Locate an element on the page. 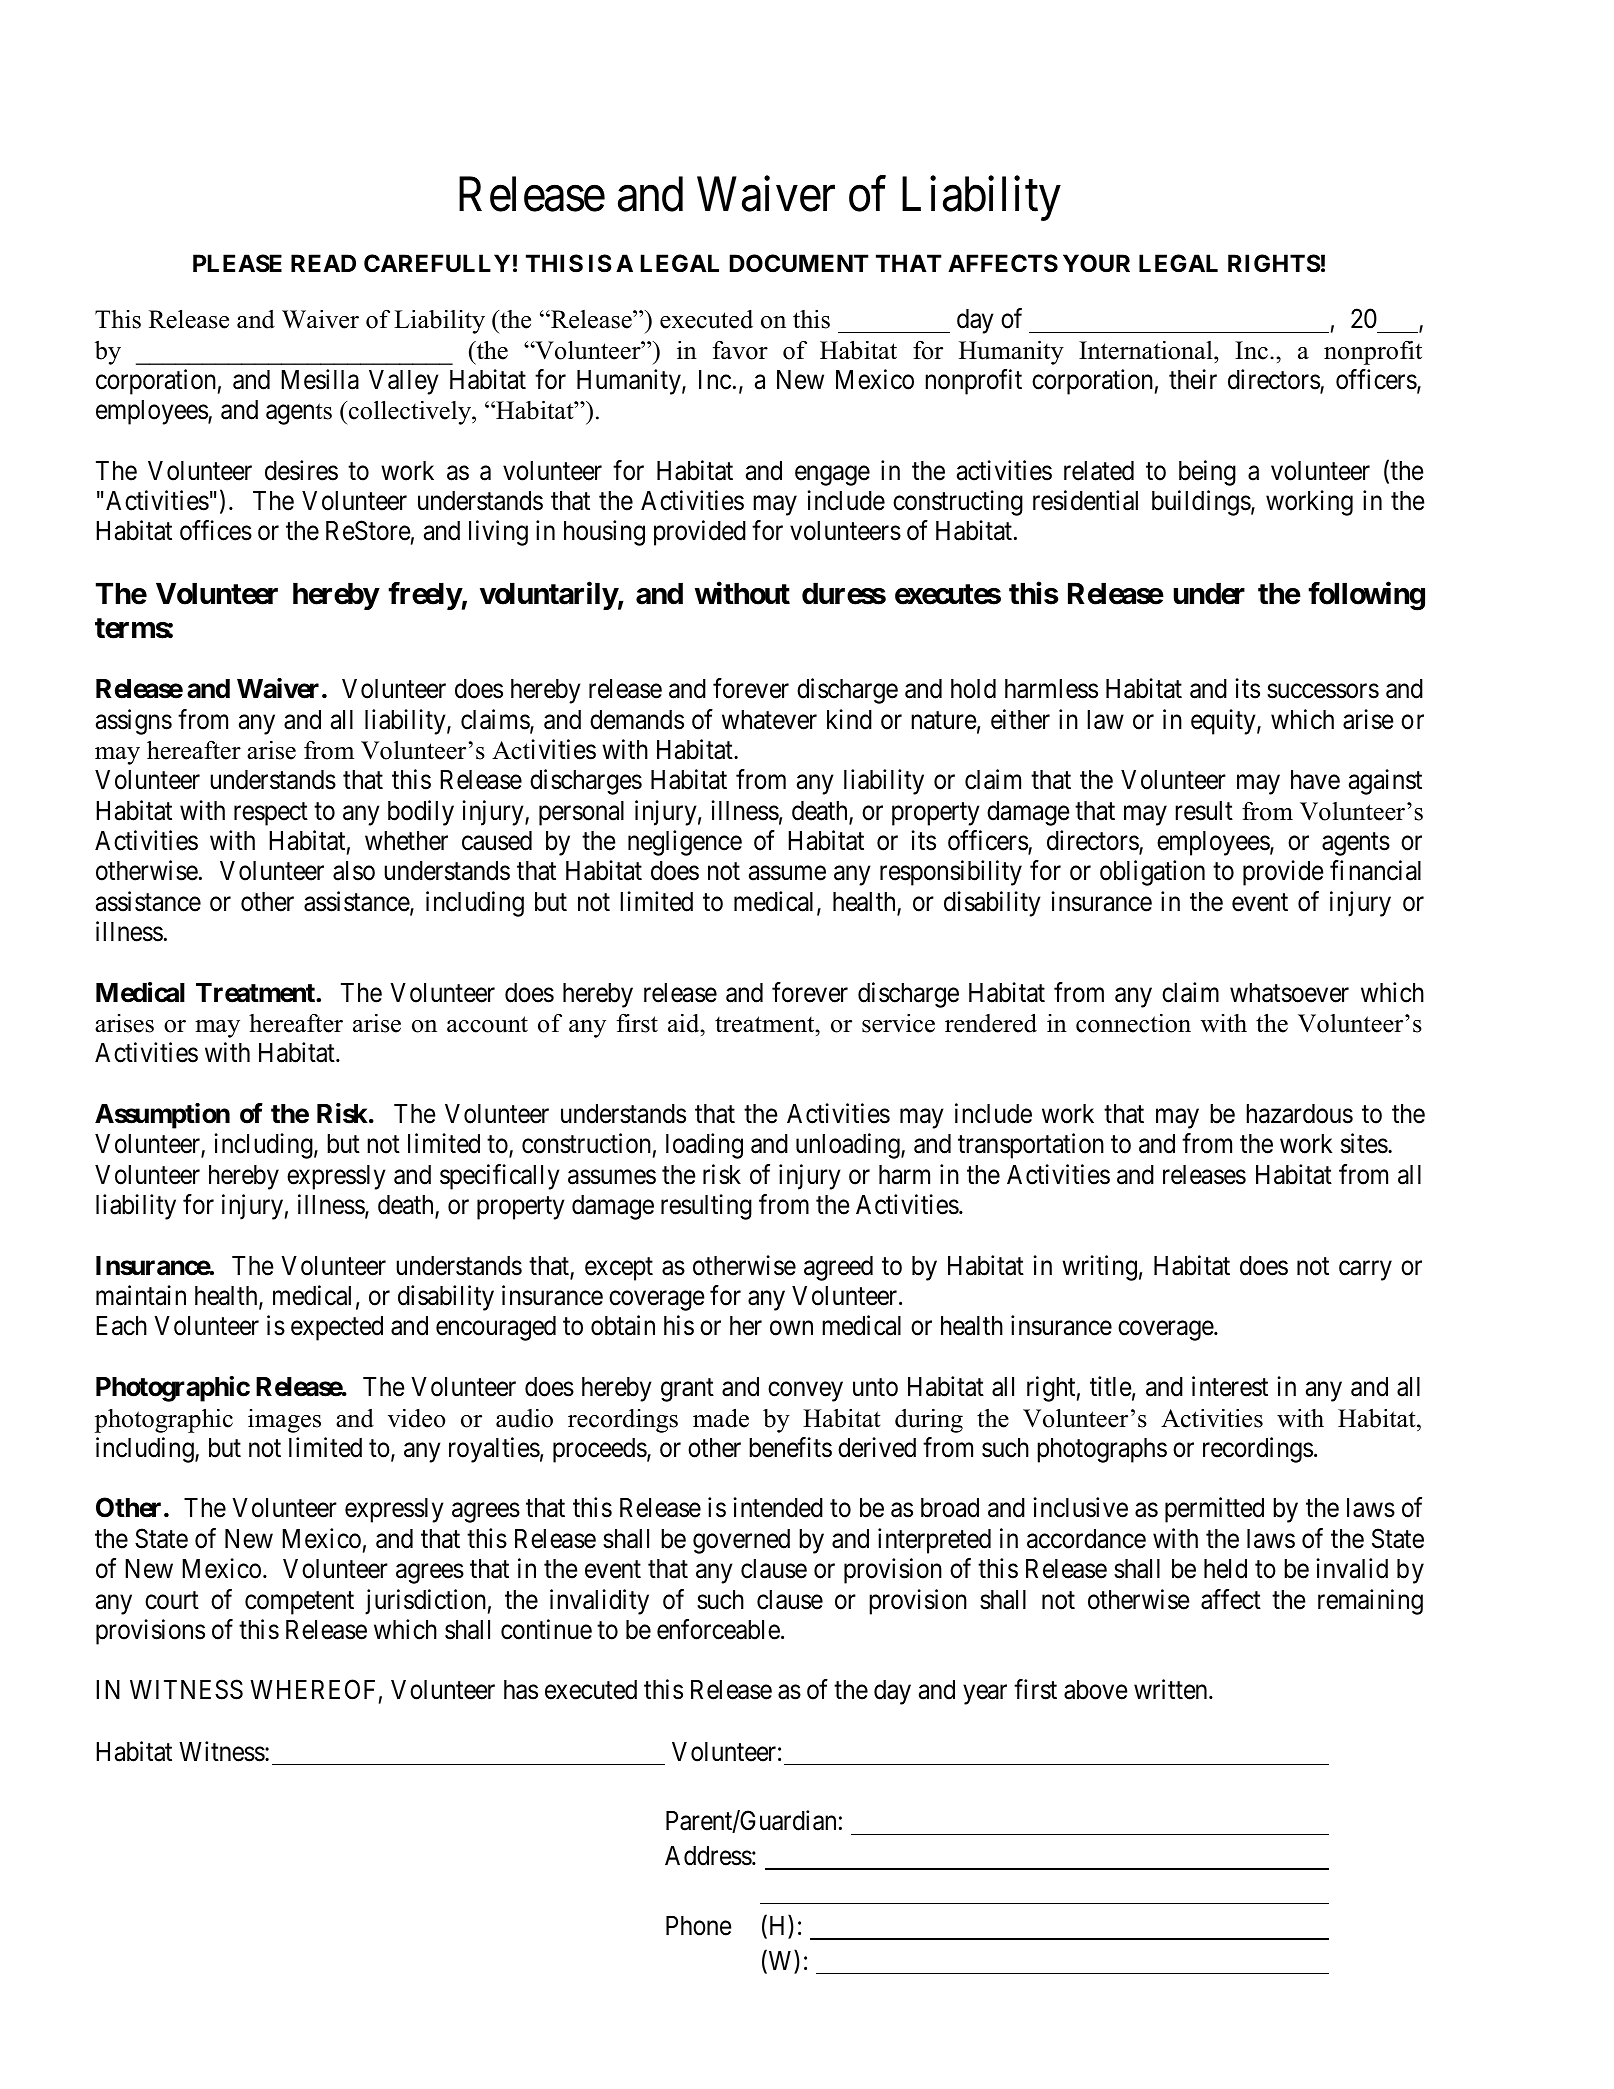 The width and height of the document is (1614, 2089). International is located at coordinates (1147, 350).
